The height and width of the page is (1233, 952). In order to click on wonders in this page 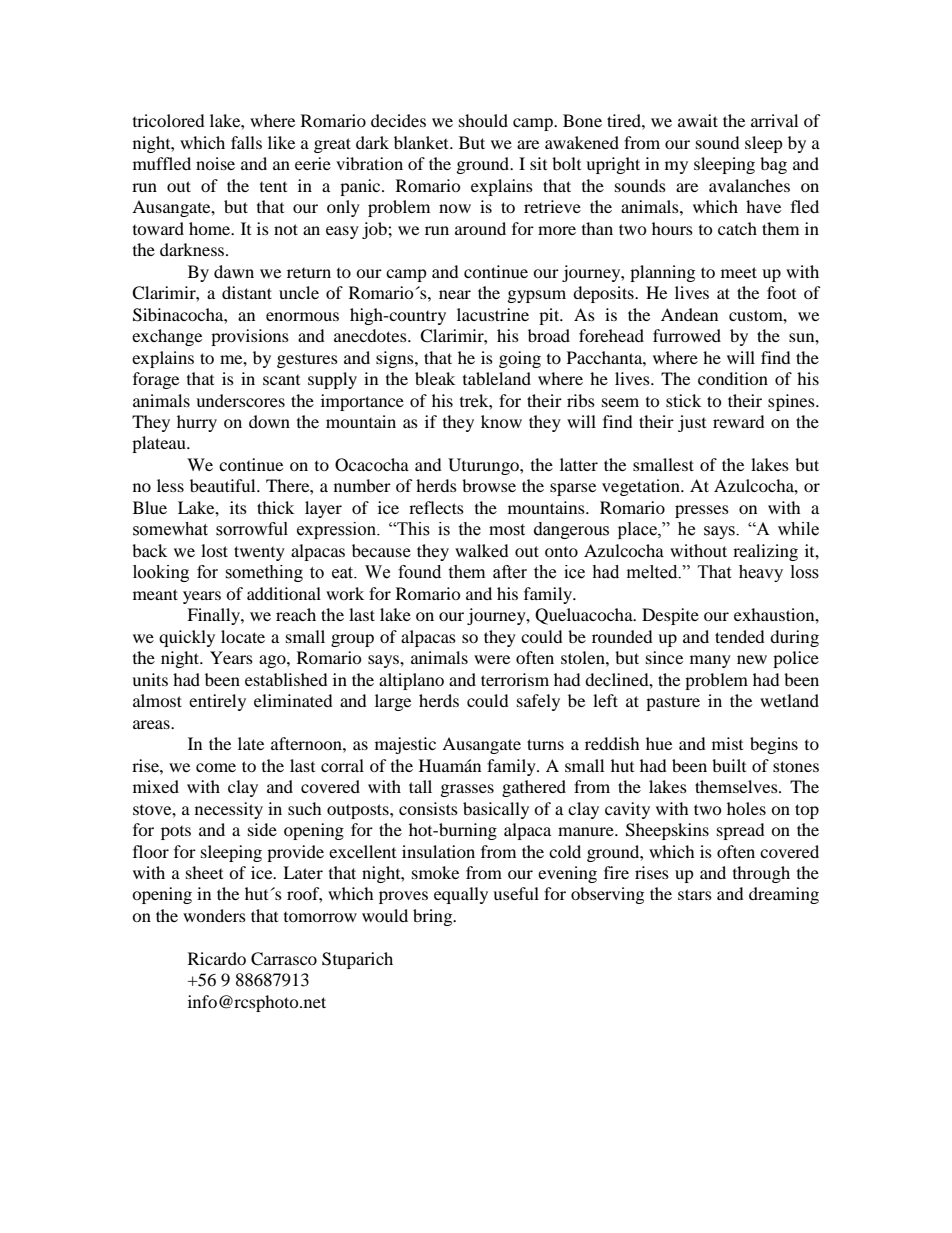, I will do `click(214, 915)`.
